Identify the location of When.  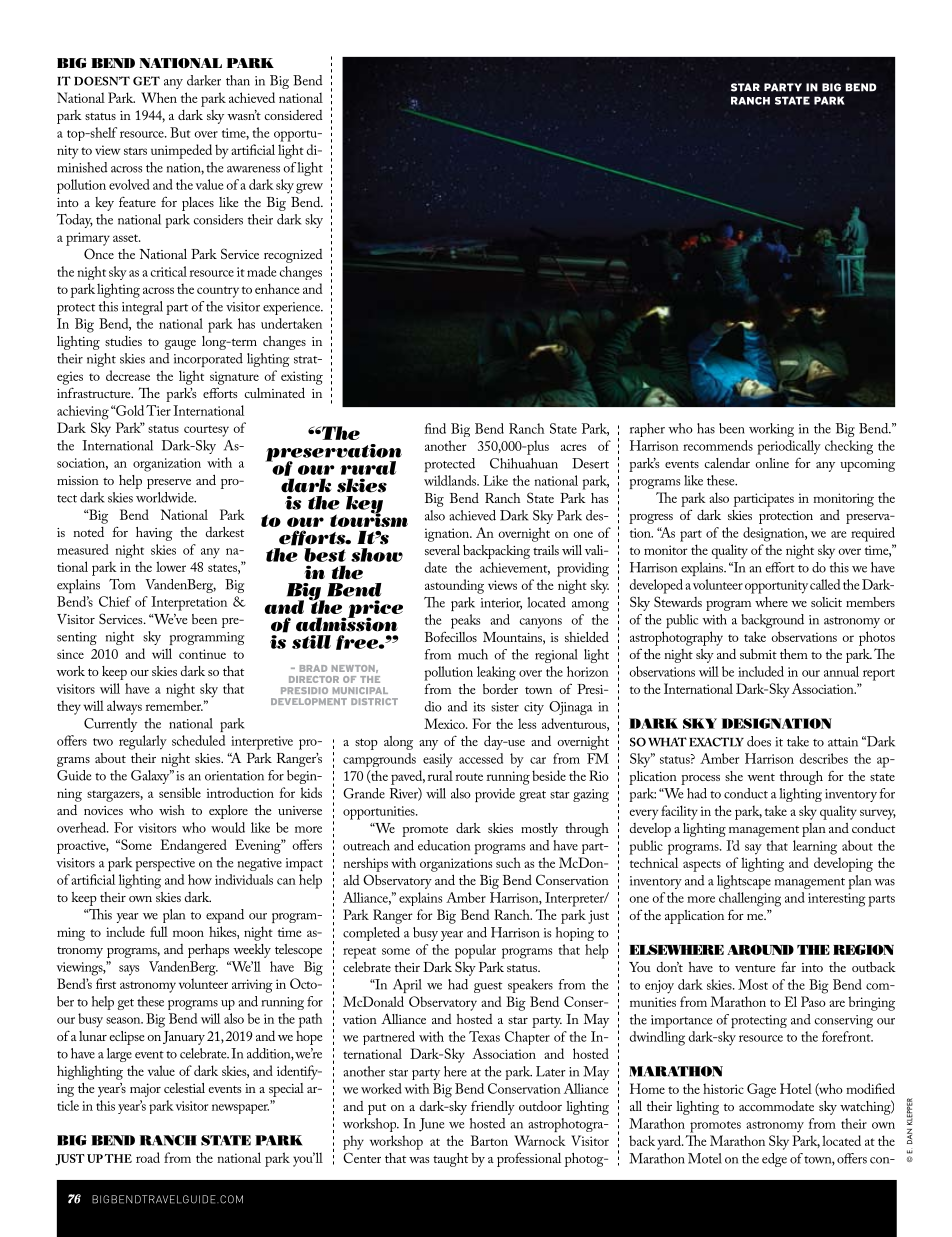
(159, 97).
